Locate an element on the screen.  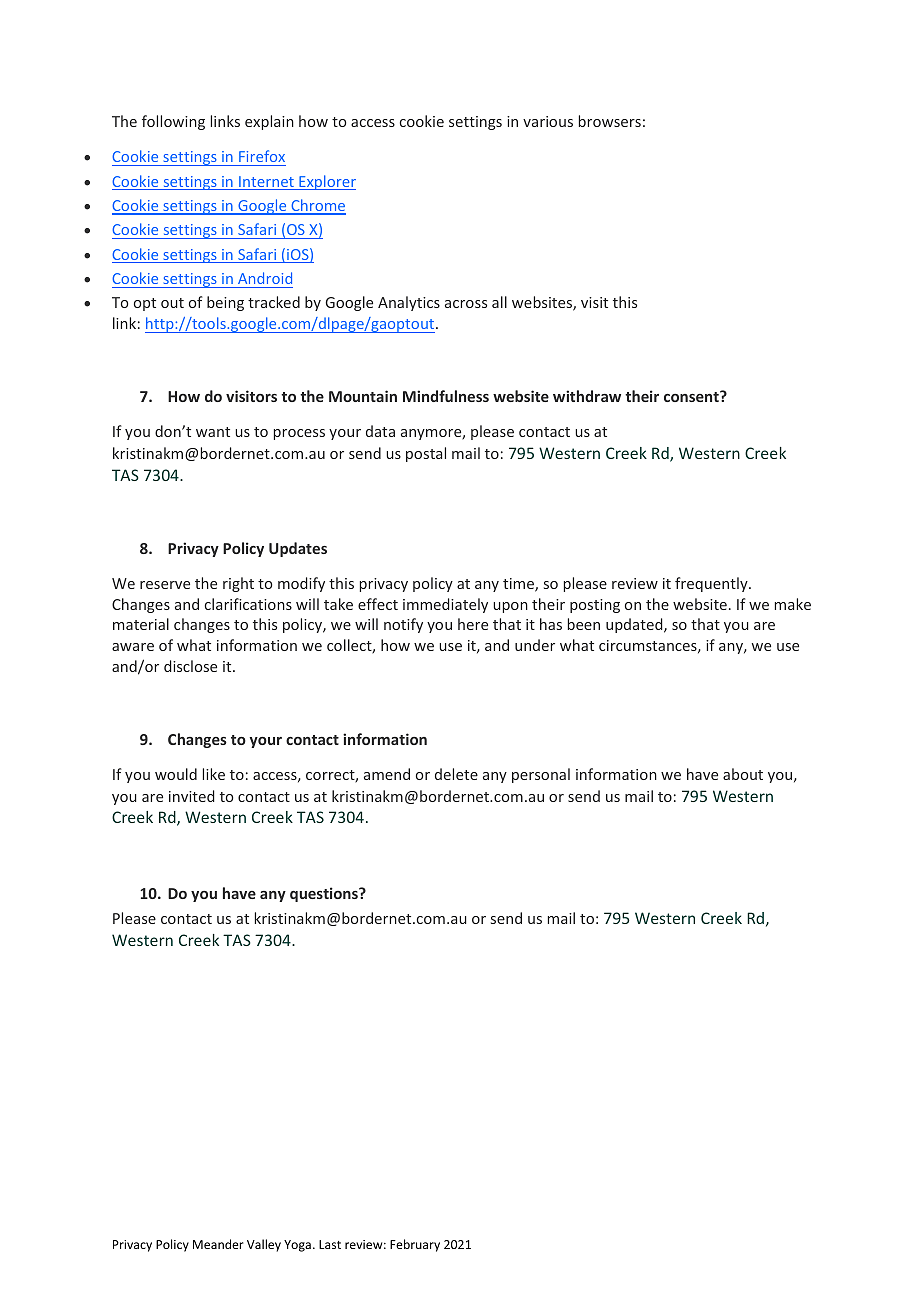
disclose is located at coordinates (190, 666).
